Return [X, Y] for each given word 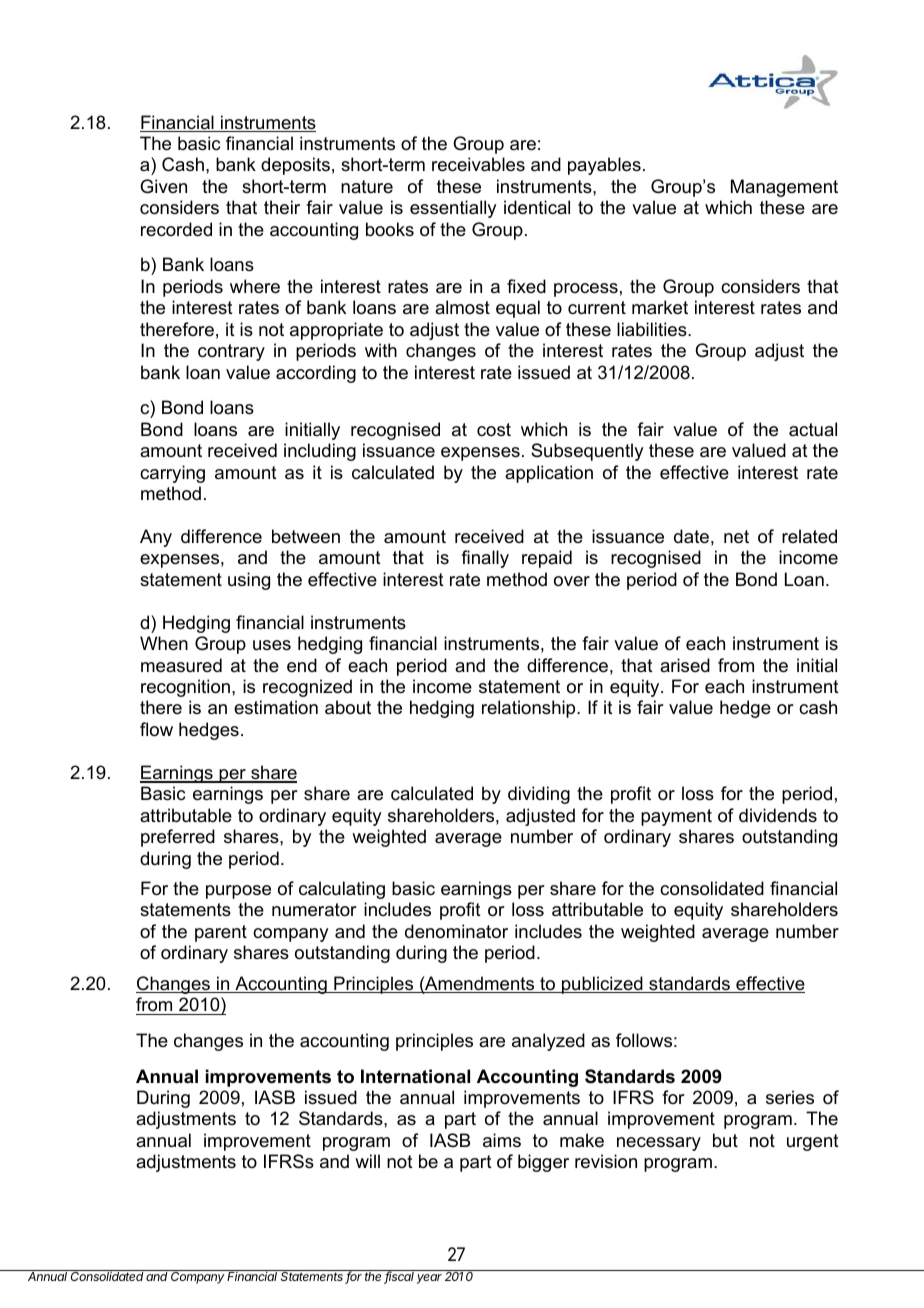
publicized [602, 985]
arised [685, 665]
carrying [172, 474]
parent [221, 933]
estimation [276, 707]
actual [813, 429]
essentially [453, 209]
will [367, 1161]
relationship [530, 709]
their [282, 207]
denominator [456, 931]
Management [784, 188]
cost [494, 429]
